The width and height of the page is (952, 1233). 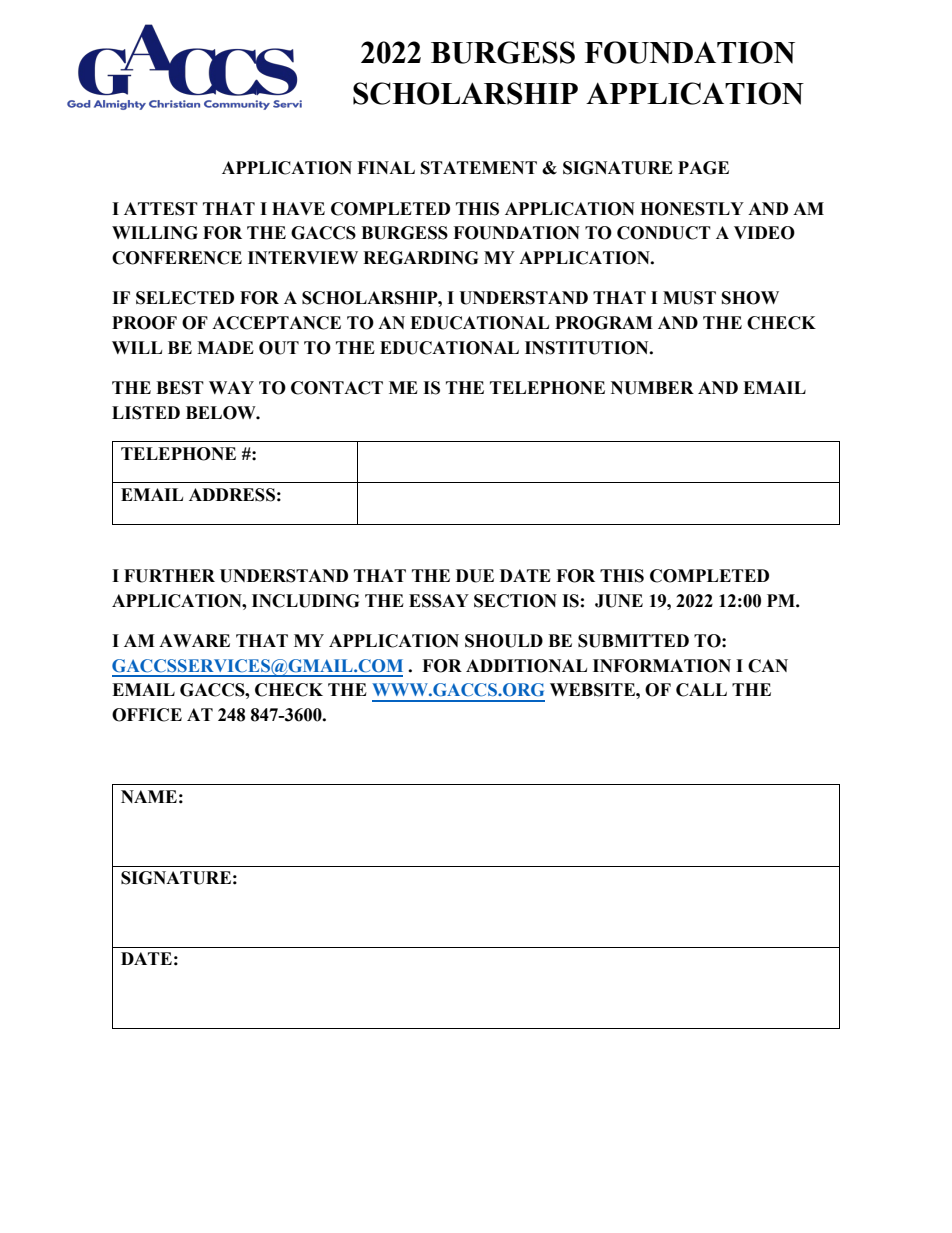 What do you see at coordinates (194, 640) in the page?
I see `AWARE` at bounding box center [194, 640].
